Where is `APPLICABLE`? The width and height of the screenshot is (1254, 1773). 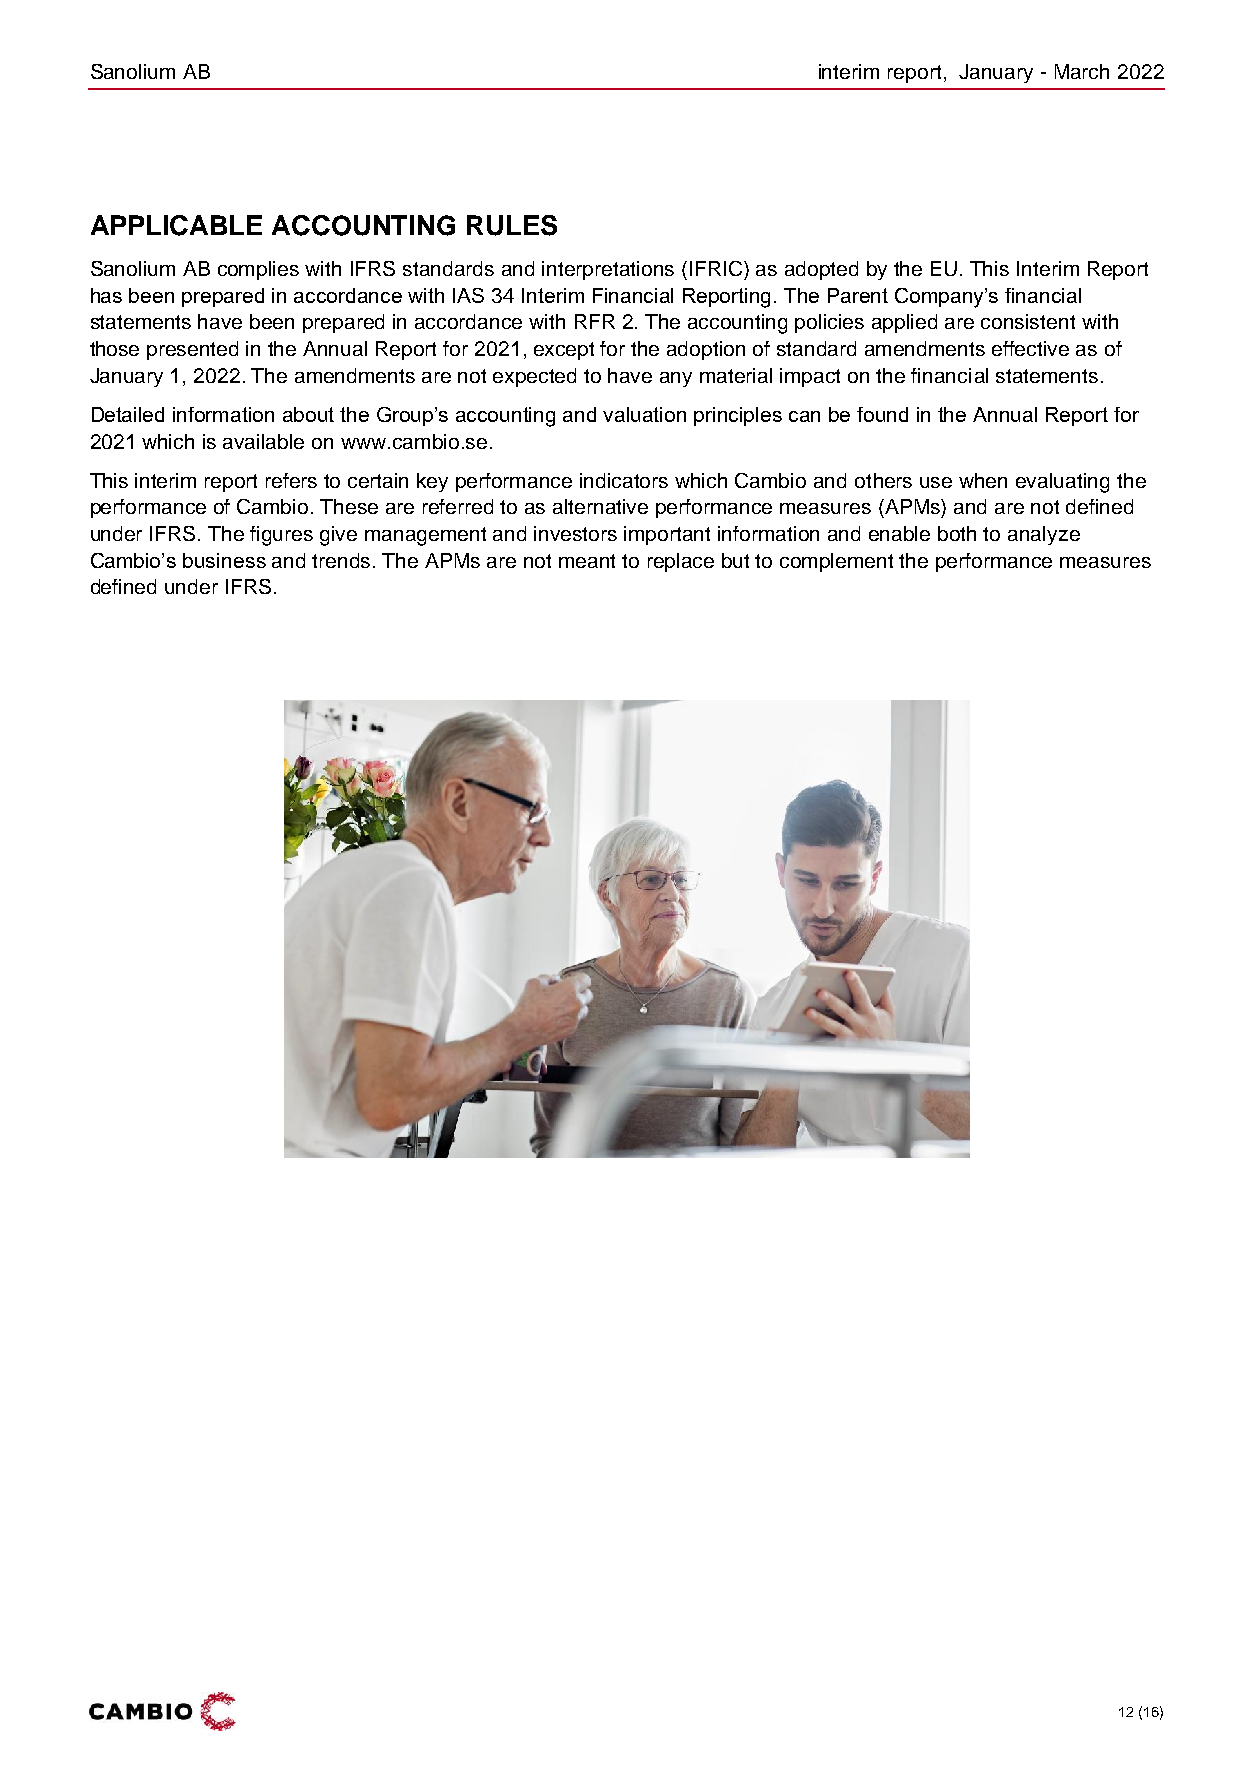
APPLICABLE is located at coordinates (176, 225).
